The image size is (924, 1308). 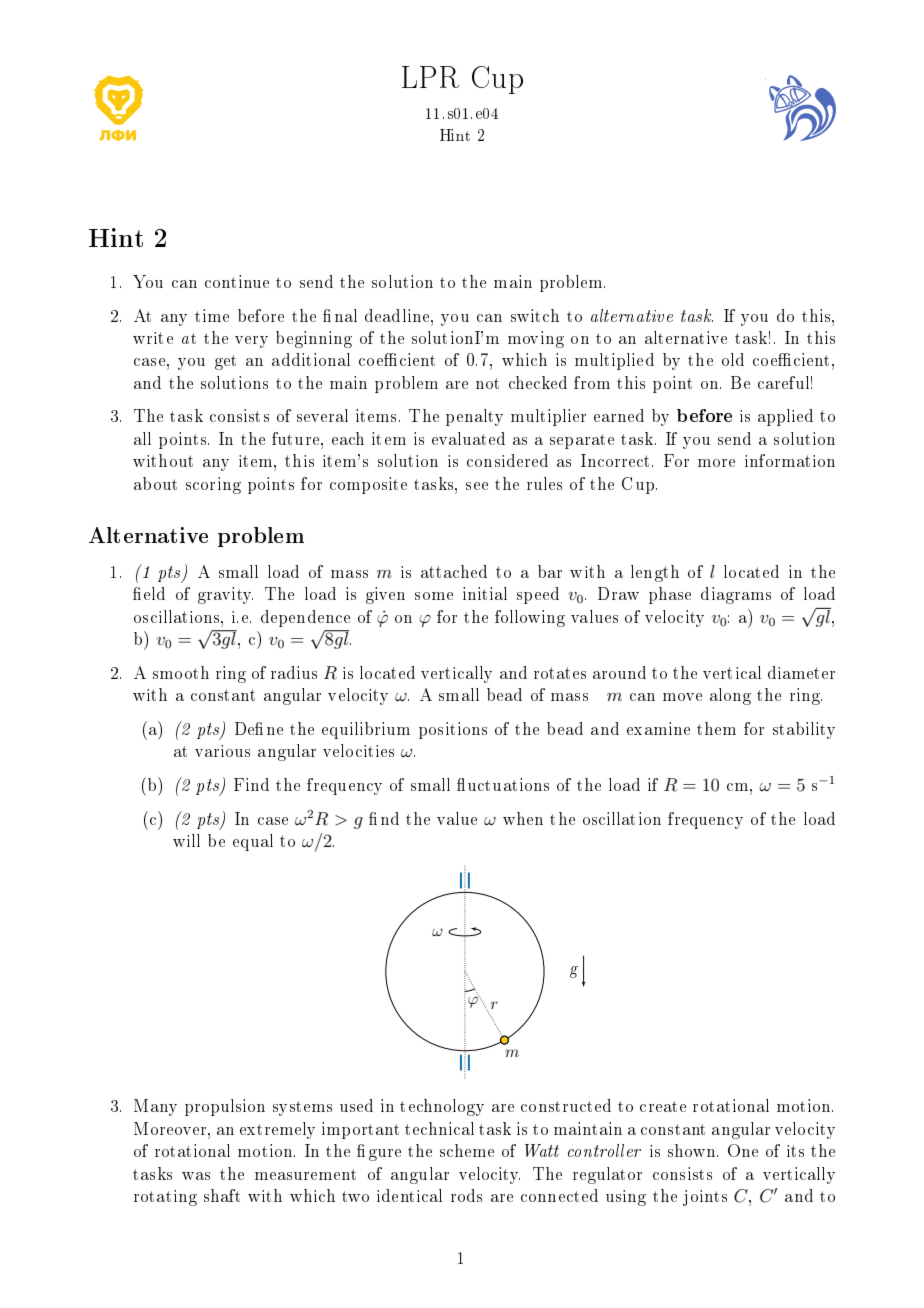 I want to click on scheme, so click(x=467, y=1150).
